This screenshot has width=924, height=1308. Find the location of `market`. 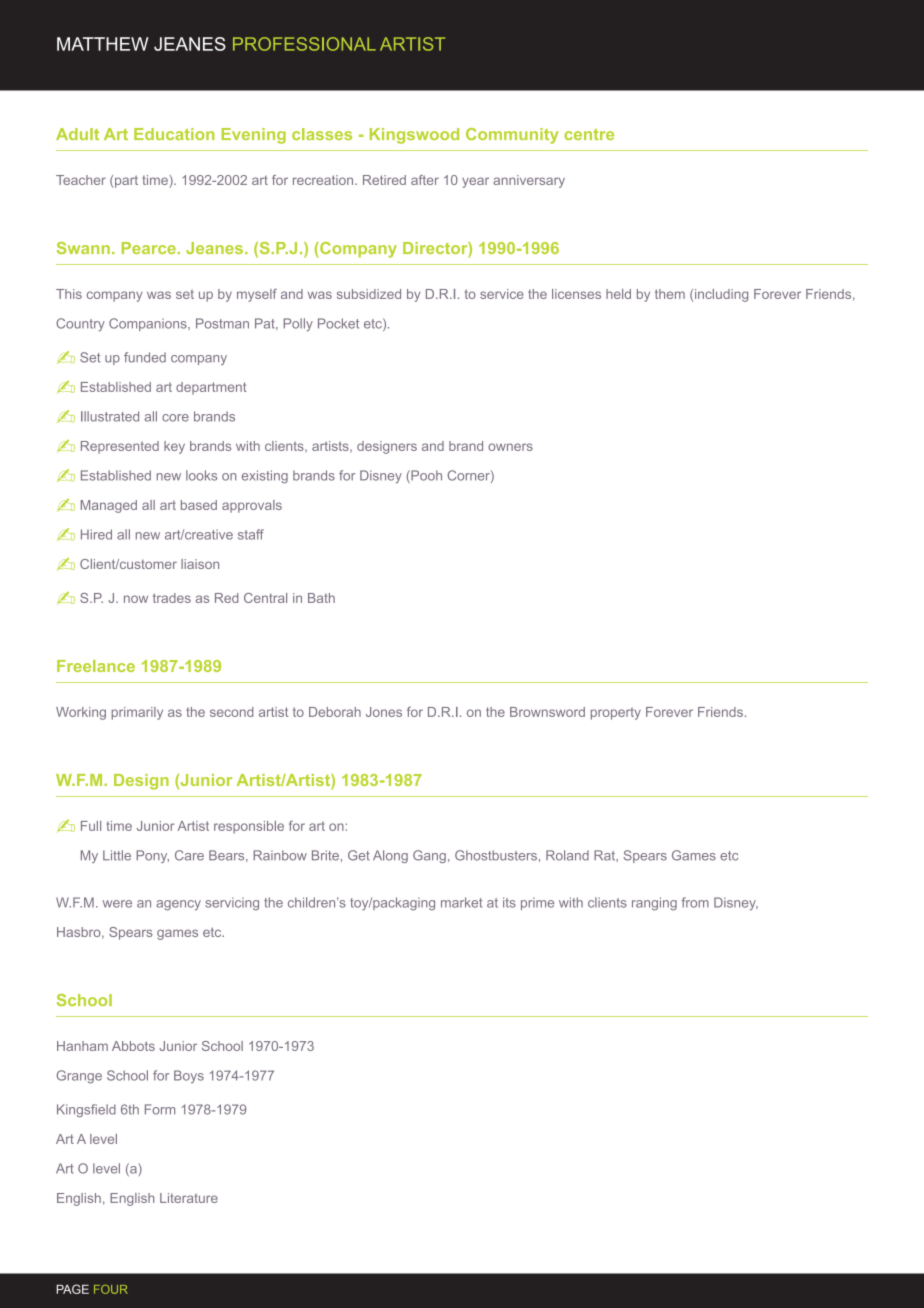

market is located at coordinates (461, 902).
